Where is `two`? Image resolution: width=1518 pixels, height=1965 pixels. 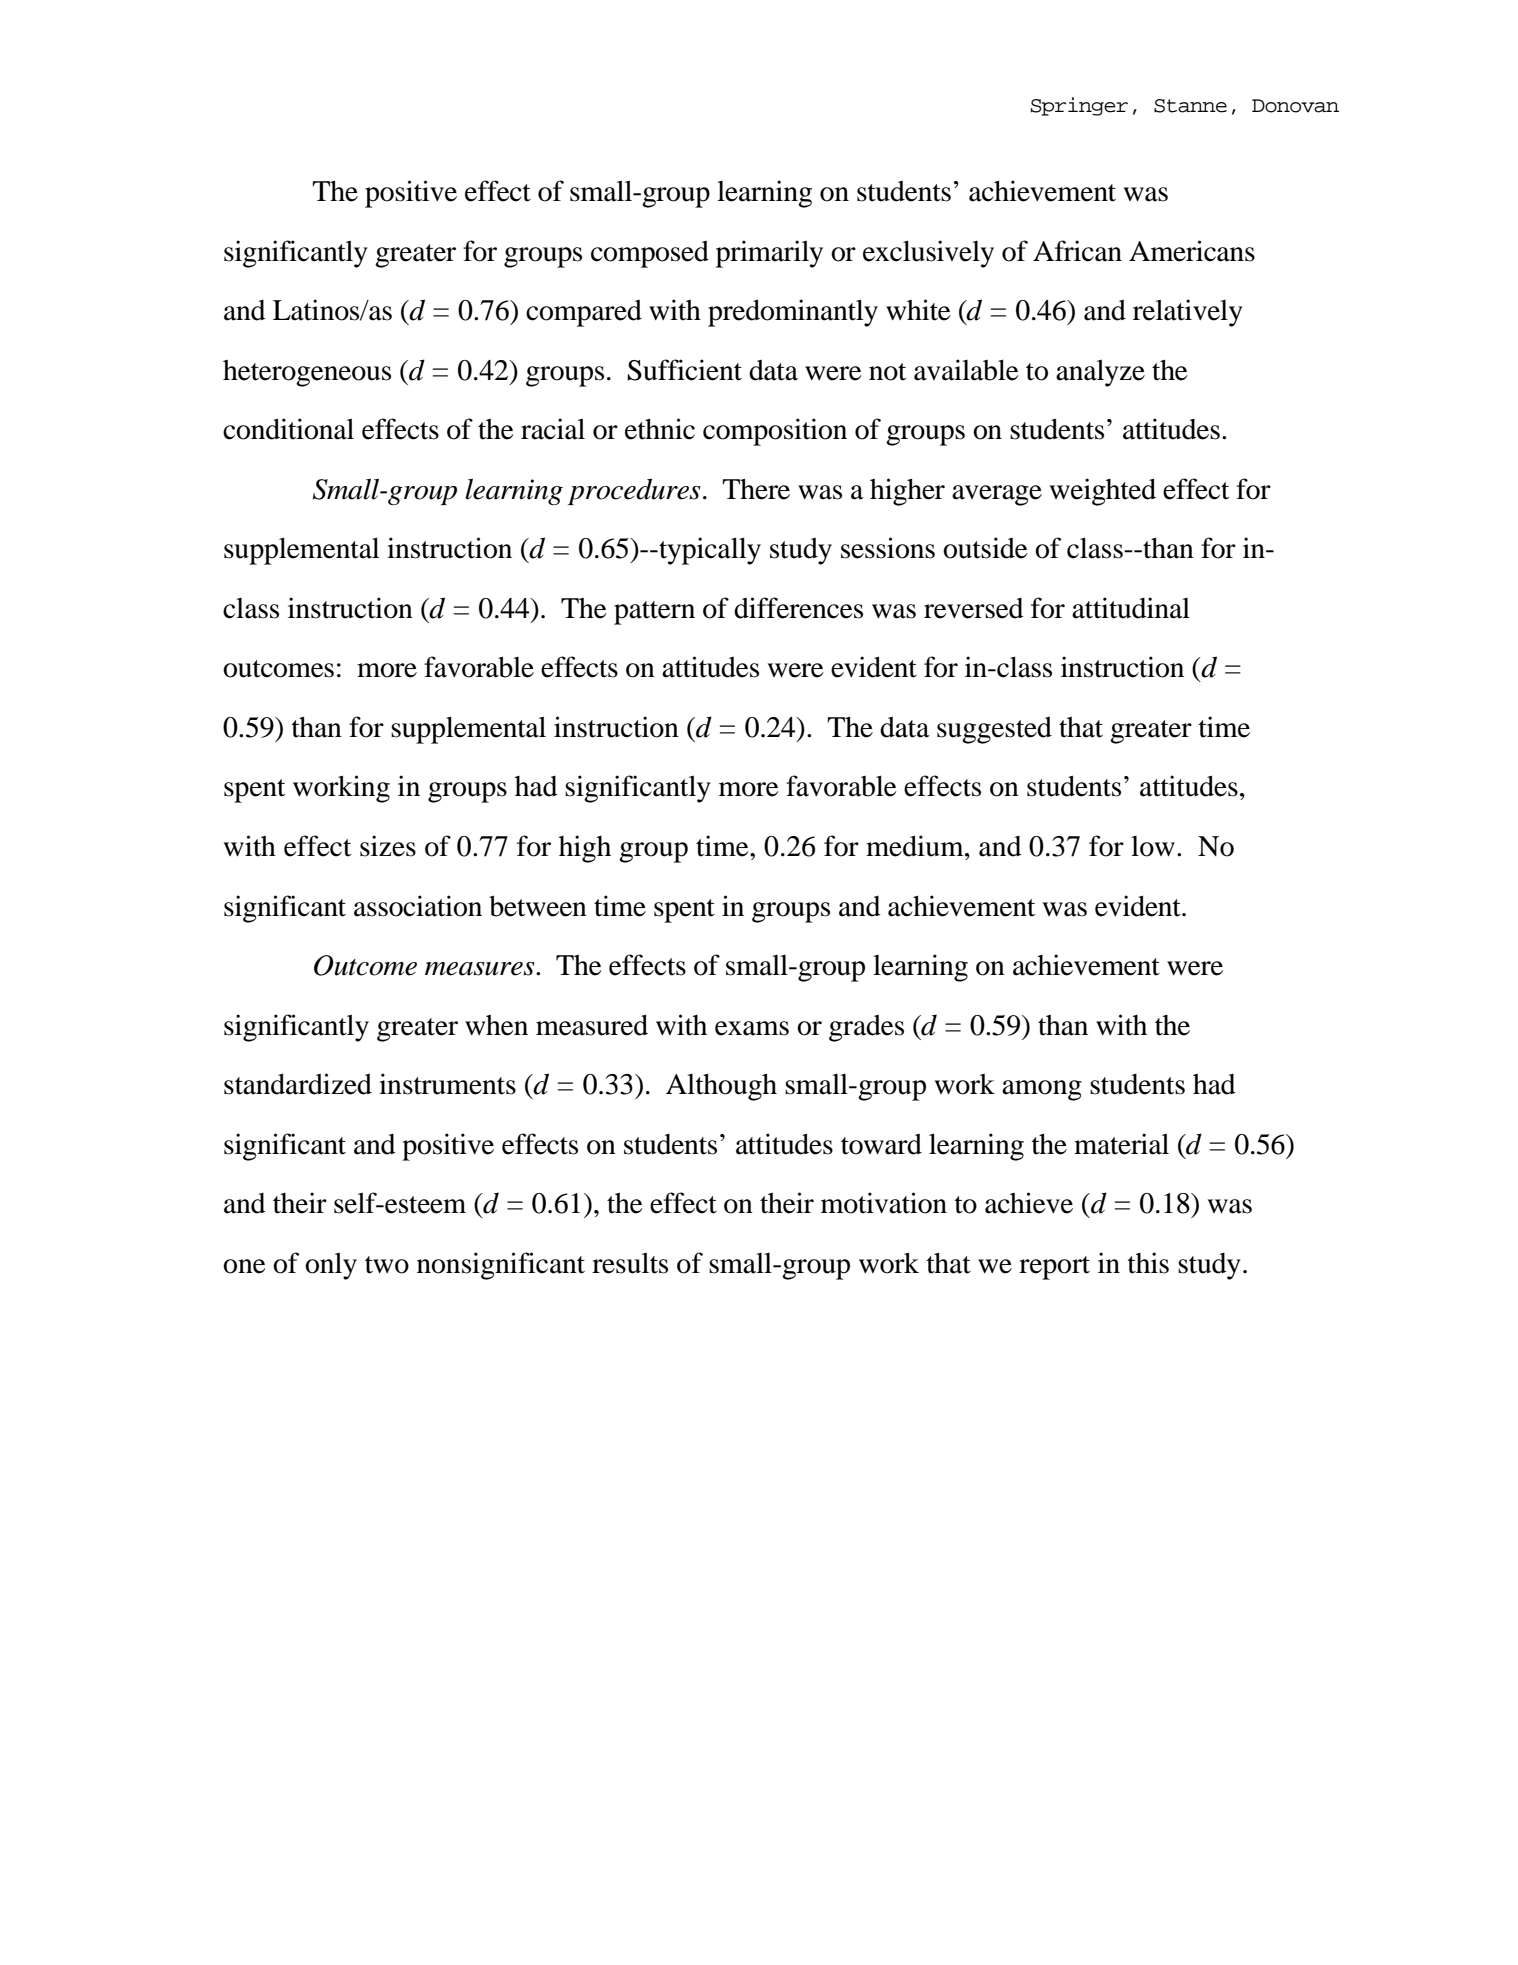
two is located at coordinates (387, 1265).
